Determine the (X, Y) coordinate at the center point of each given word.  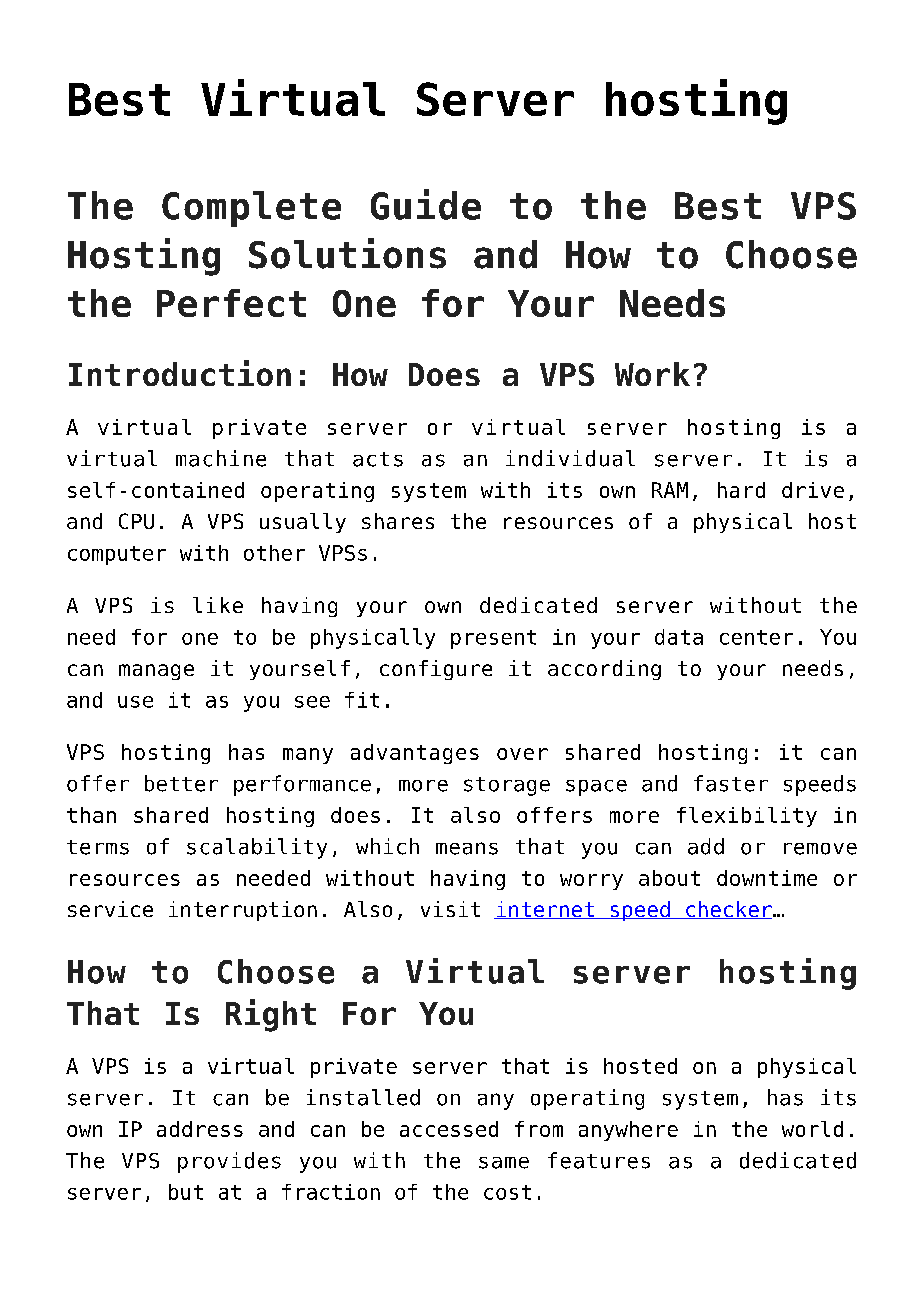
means (467, 848)
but (186, 1192)
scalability (257, 848)
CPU (136, 521)
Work (652, 374)
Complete (251, 209)
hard (741, 490)
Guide (426, 204)
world (812, 1129)
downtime (767, 878)
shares (398, 521)
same (504, 1163)
